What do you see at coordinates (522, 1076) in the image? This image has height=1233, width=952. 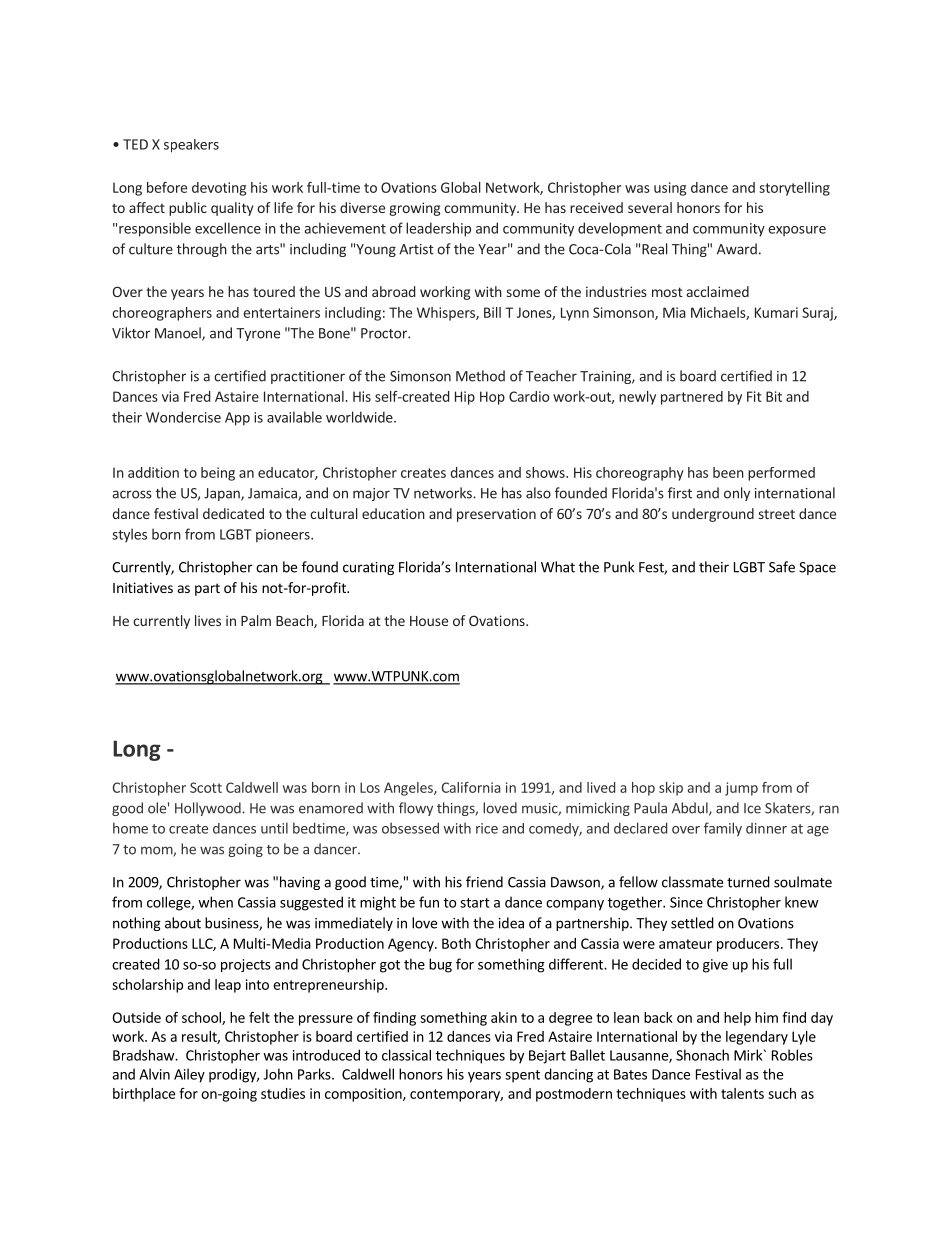 I see `spent` at bounding box center [522, 1076].
